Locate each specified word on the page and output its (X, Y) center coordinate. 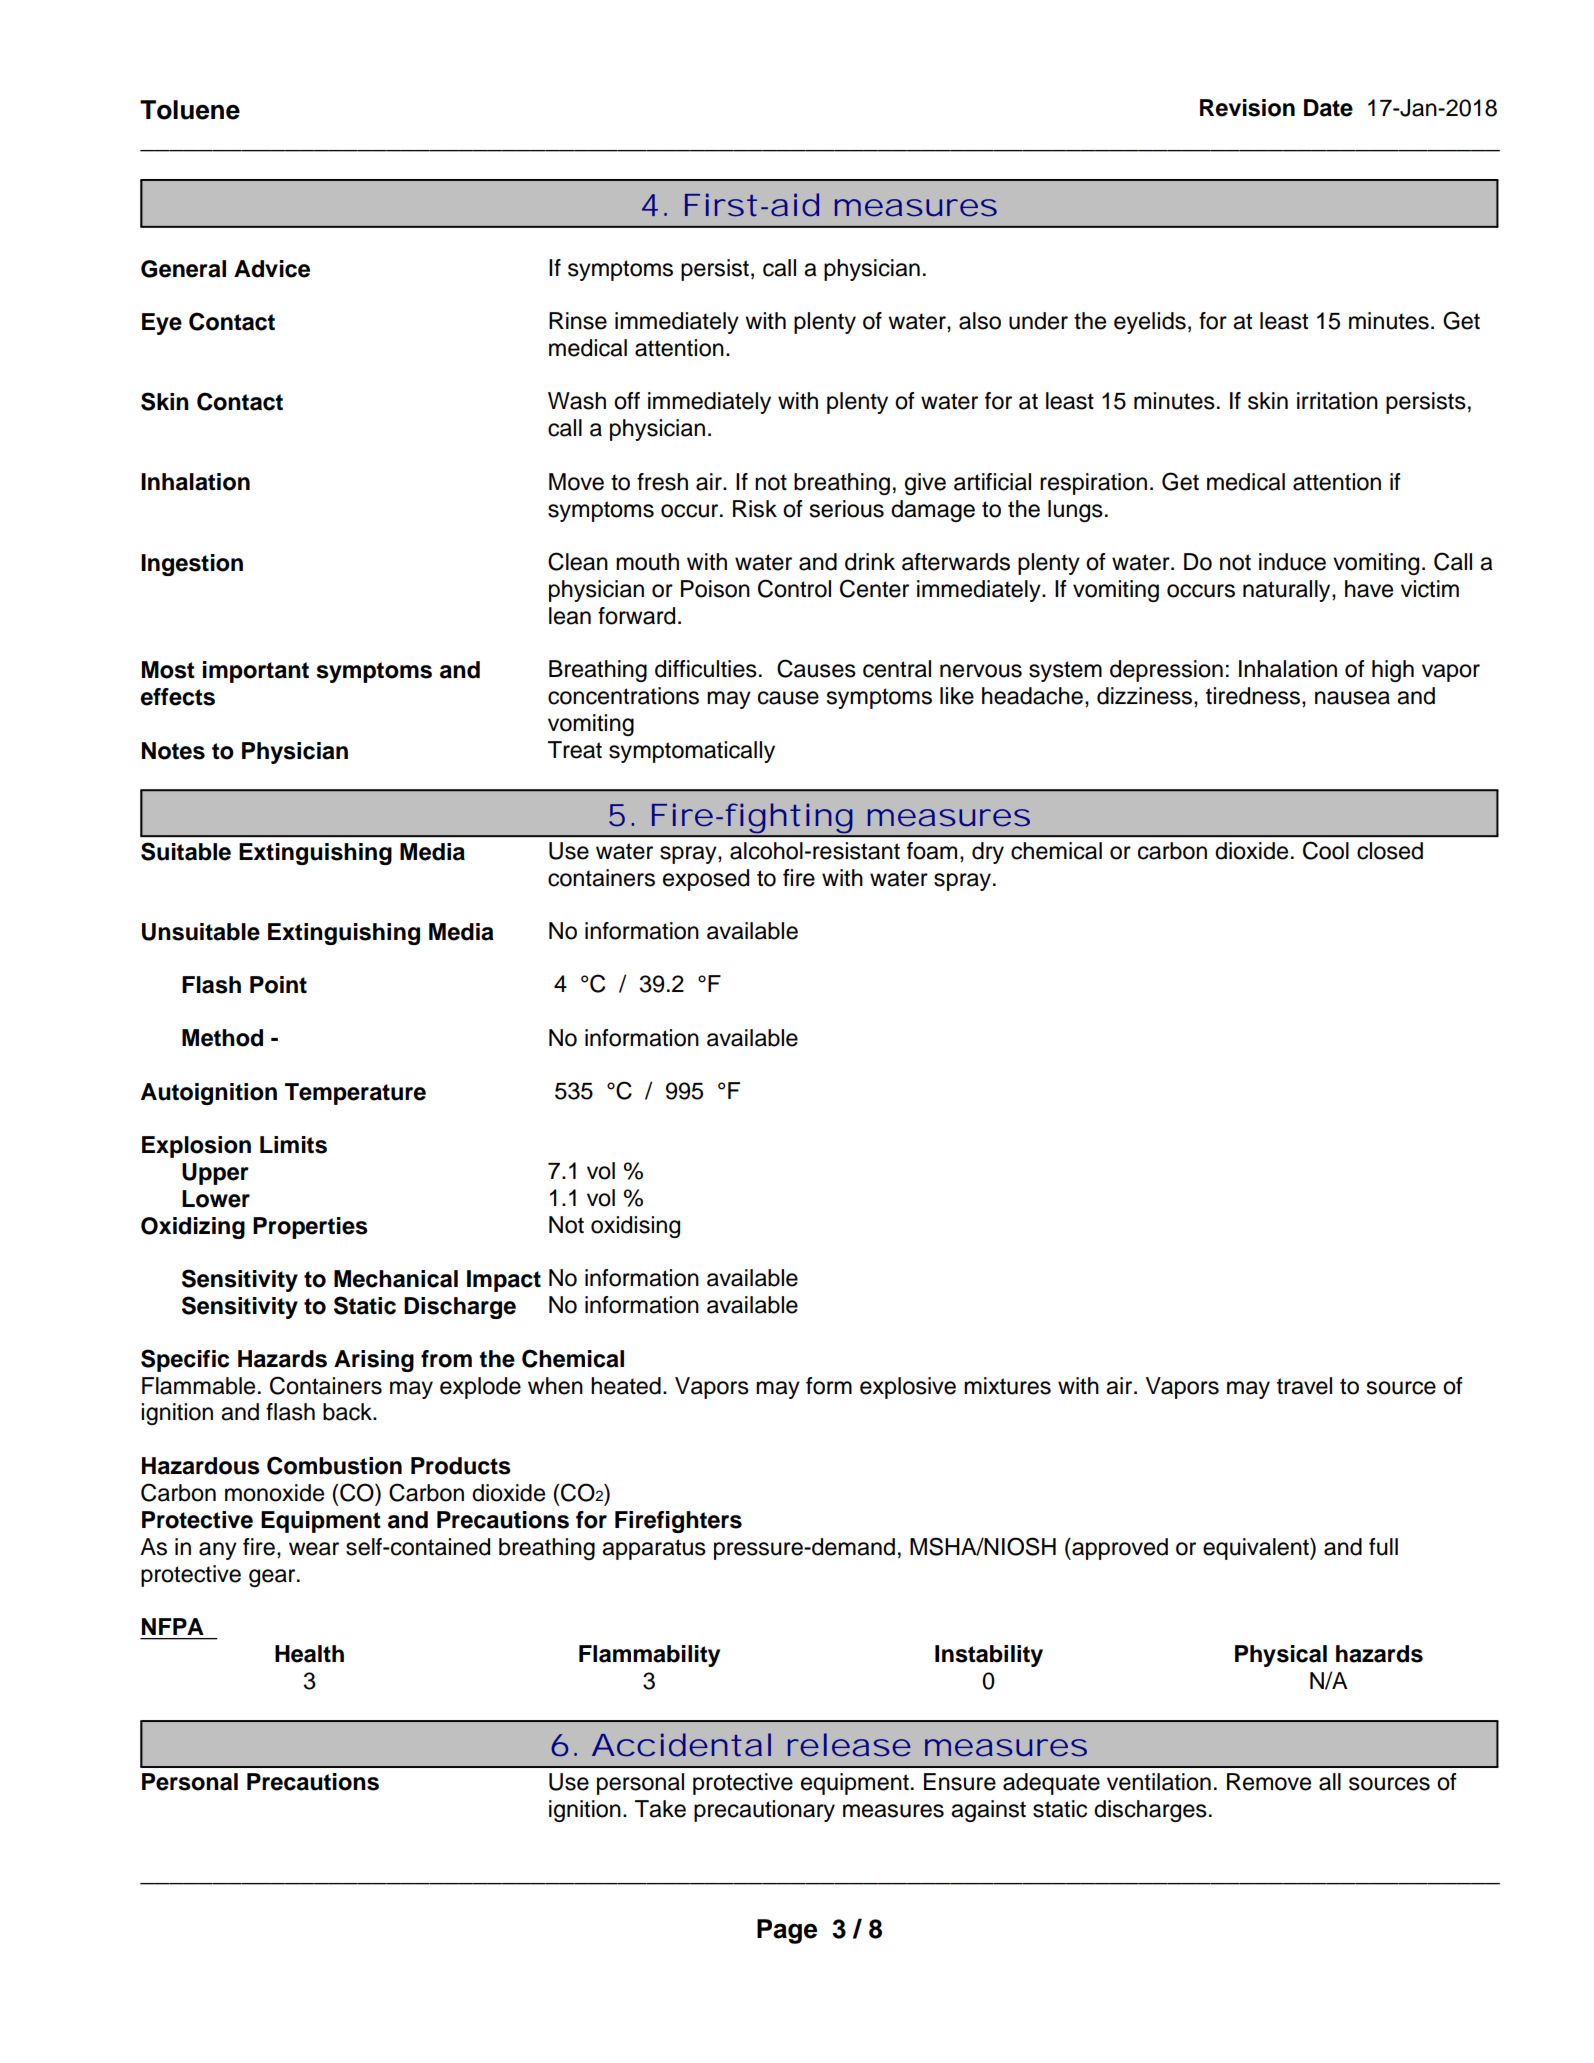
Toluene (190, 110)
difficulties (706, 669)
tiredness (1254, 696)
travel (1304, 1386)
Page (787, 1931)
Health (309, 1654)
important (256, 672)
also (980, 321)
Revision (1247, 108)
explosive (908, 1388)
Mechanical (396, 1279)
